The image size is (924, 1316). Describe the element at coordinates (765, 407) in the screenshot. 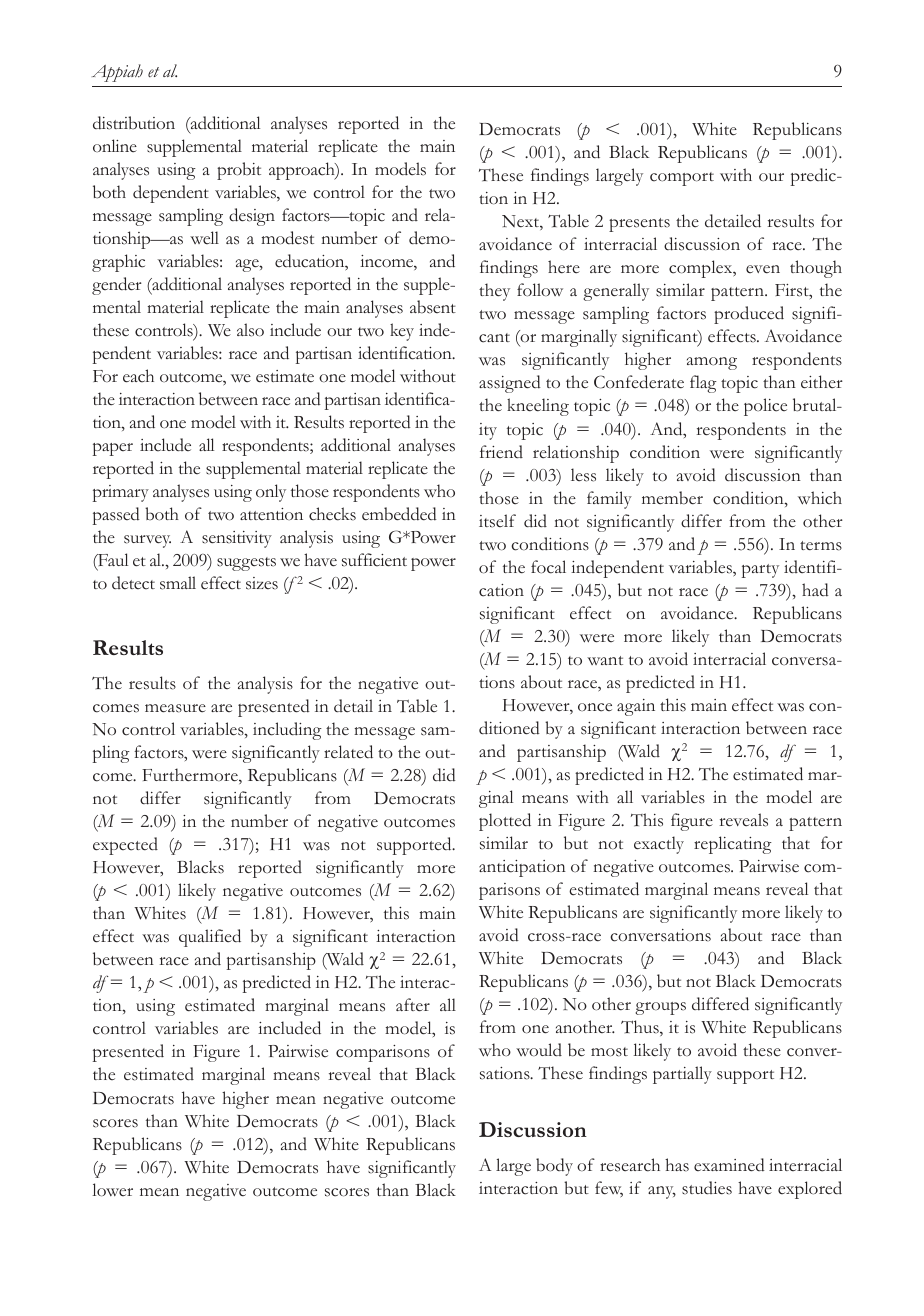

I see `police` at that location.
